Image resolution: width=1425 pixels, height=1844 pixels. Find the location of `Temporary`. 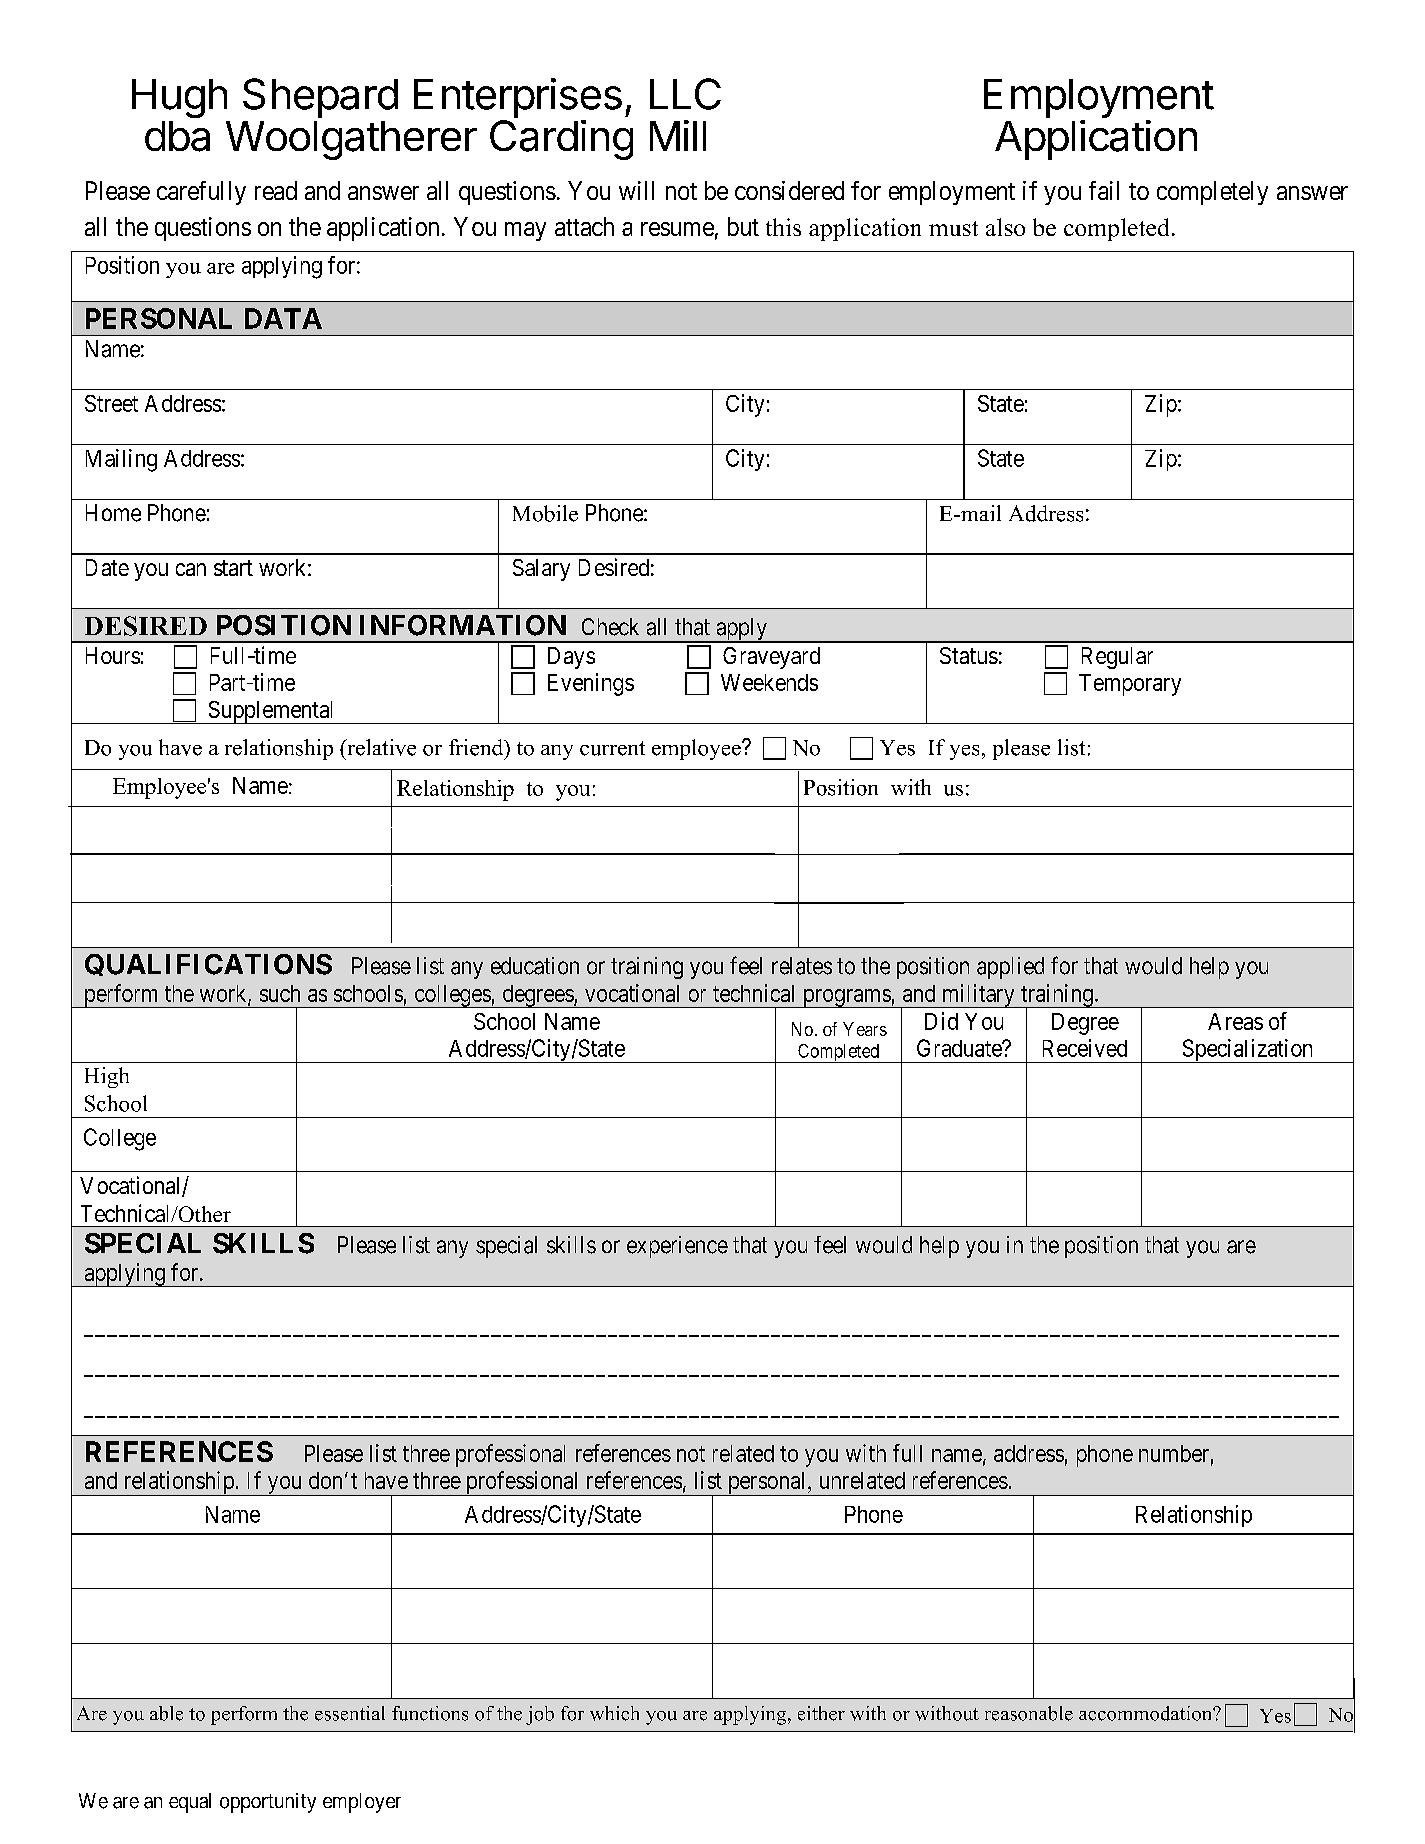

Temporary is located at coordinates (1130, 685).
